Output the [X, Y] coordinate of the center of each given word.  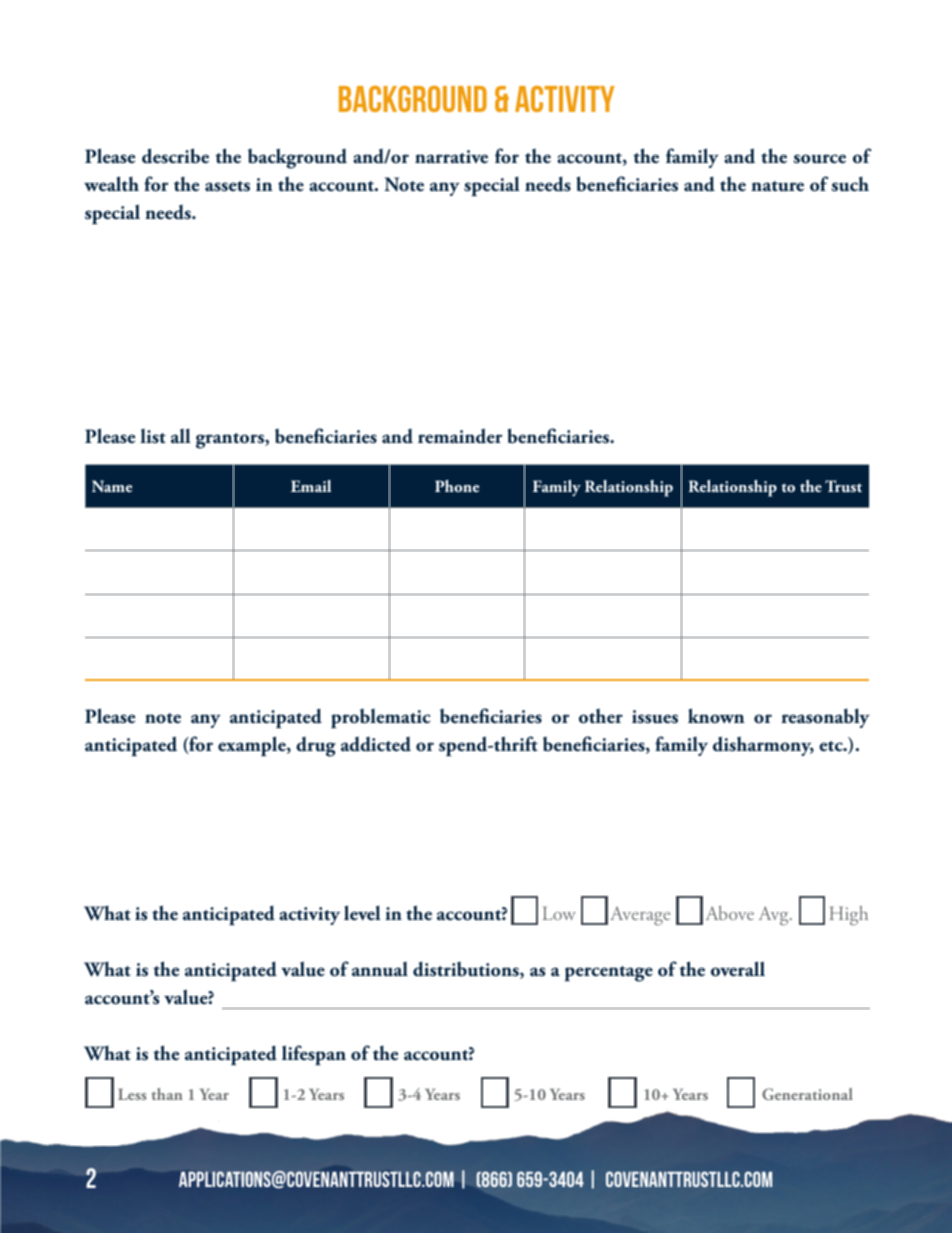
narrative [451, 157]
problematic [381, 718]
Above [730, 913]
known [716, 716]
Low [559, 913]
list [153, 436]
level [362, 913]
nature [777, 186]
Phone [457, 486]
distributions [467, 970]
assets [227, 186]
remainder [460, 436]
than [167, 1094]
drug [316, 747]
